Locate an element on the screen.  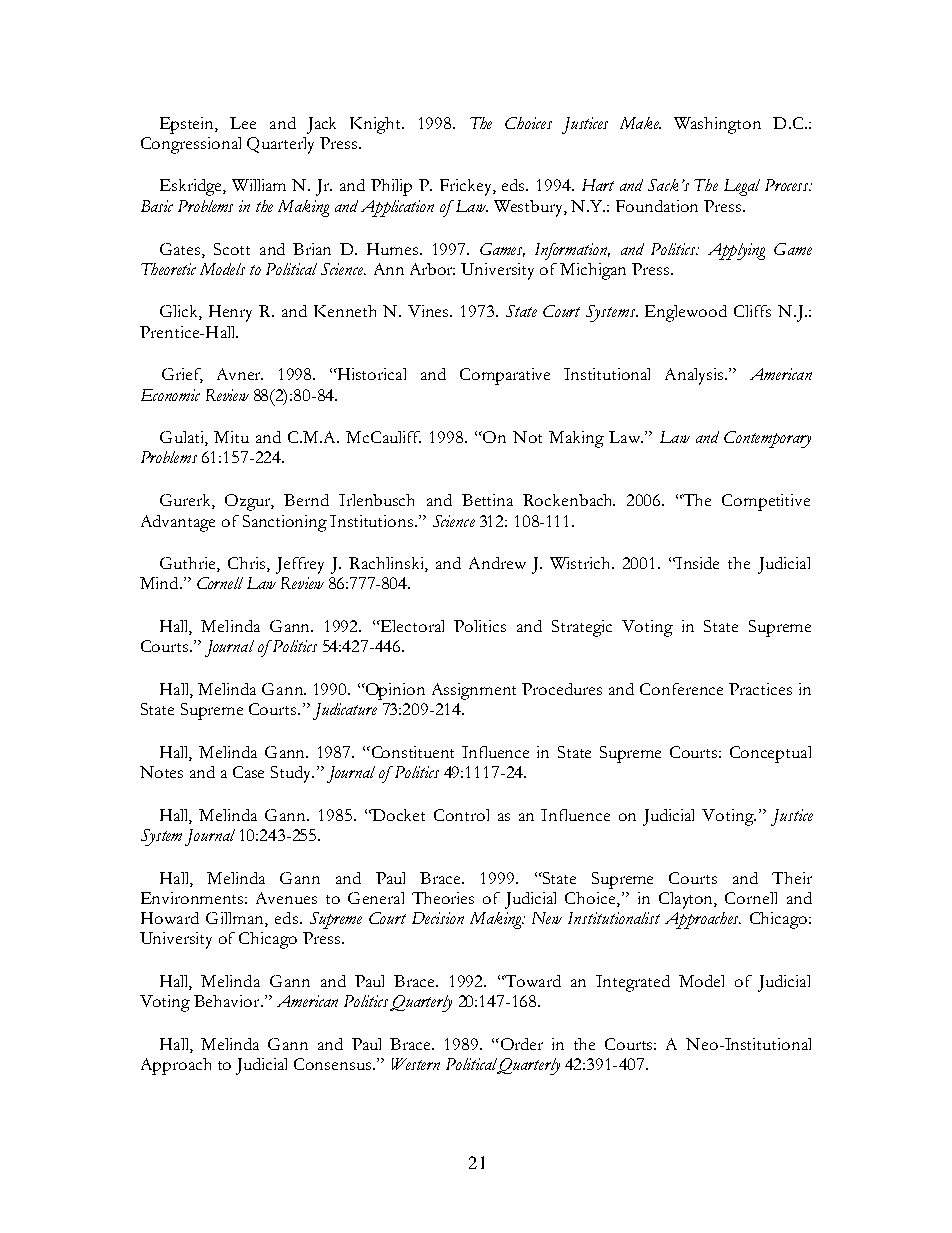
Washington is located at coordinates (717, 125).
